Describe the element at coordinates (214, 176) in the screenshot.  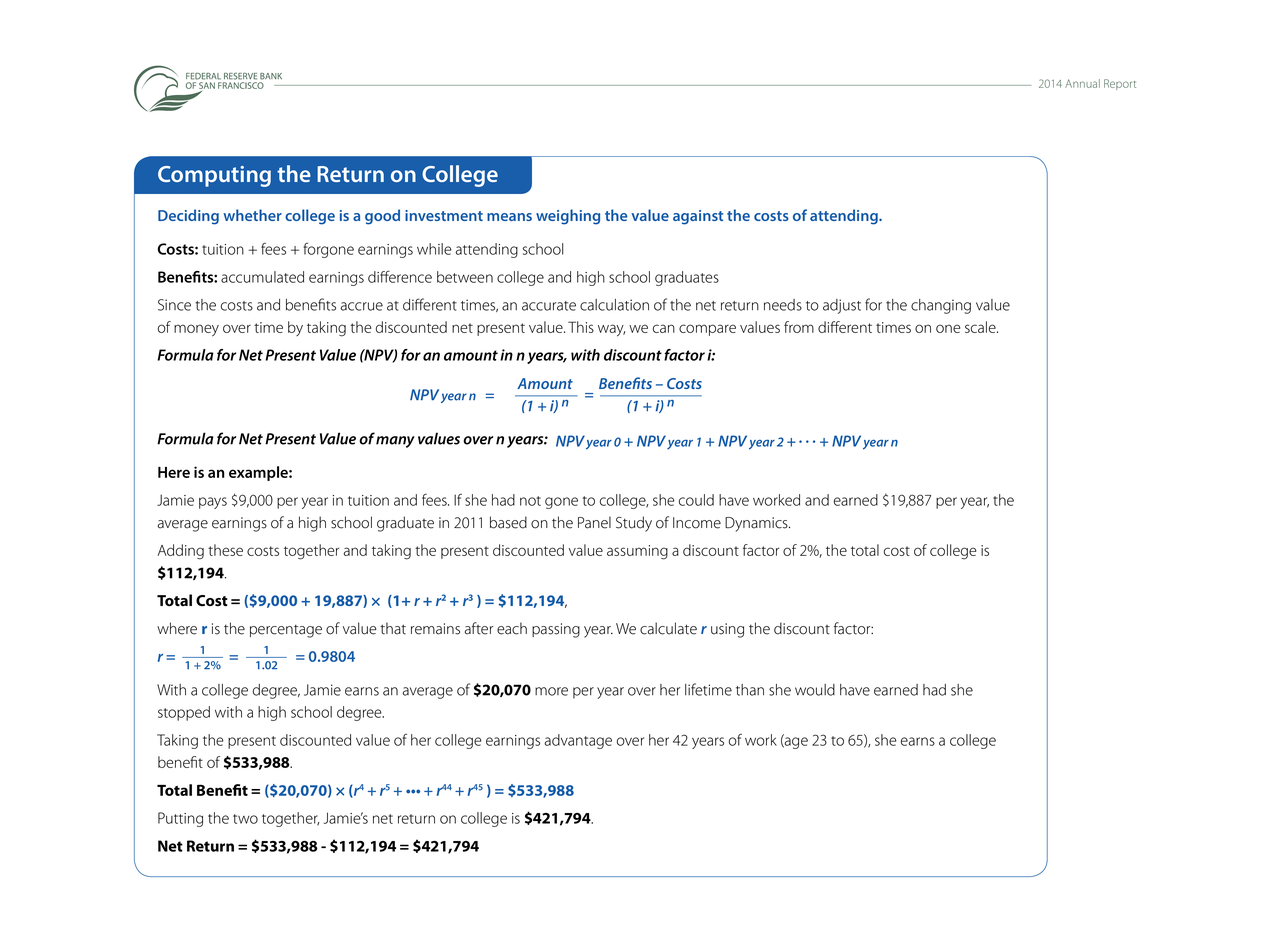
I see `Computing` at that location.
